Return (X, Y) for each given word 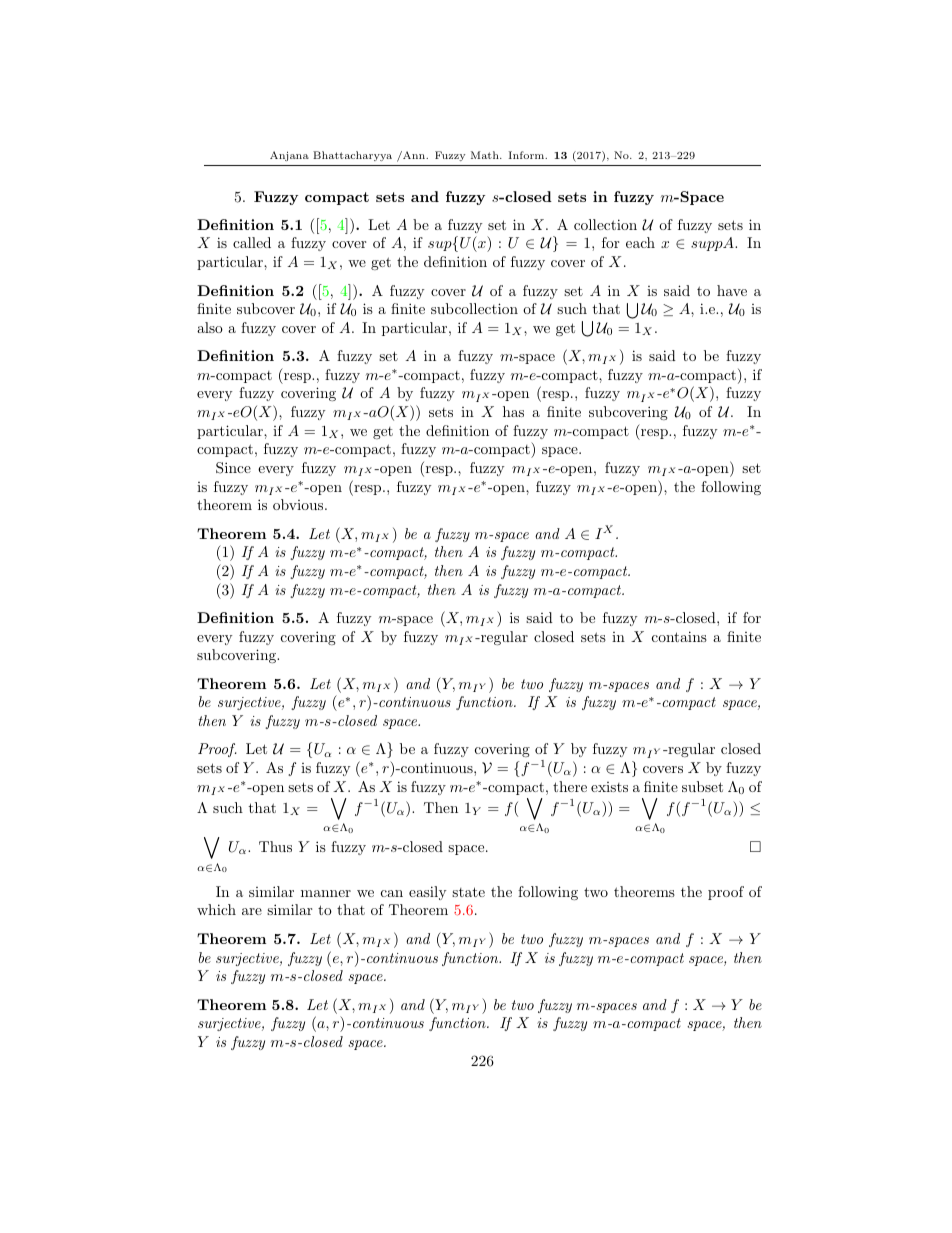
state (468, 892)
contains (679, 636)
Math (486, 155)
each (640, 242)
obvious (299, 504)
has (513, 411)
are (252, 911)
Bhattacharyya (352, 156)
